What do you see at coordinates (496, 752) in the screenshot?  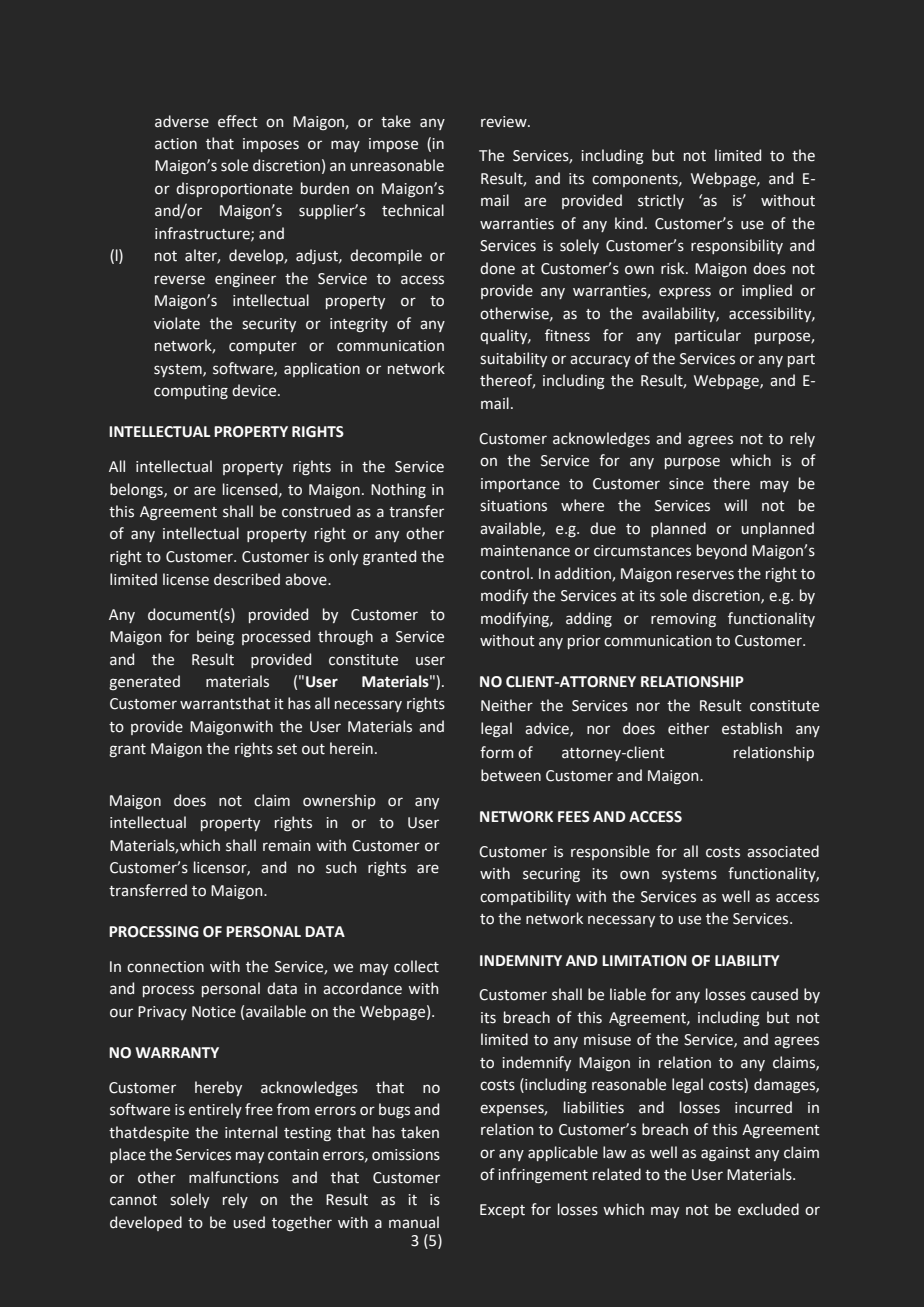 I see `form` at bounding box center [496, 752].
